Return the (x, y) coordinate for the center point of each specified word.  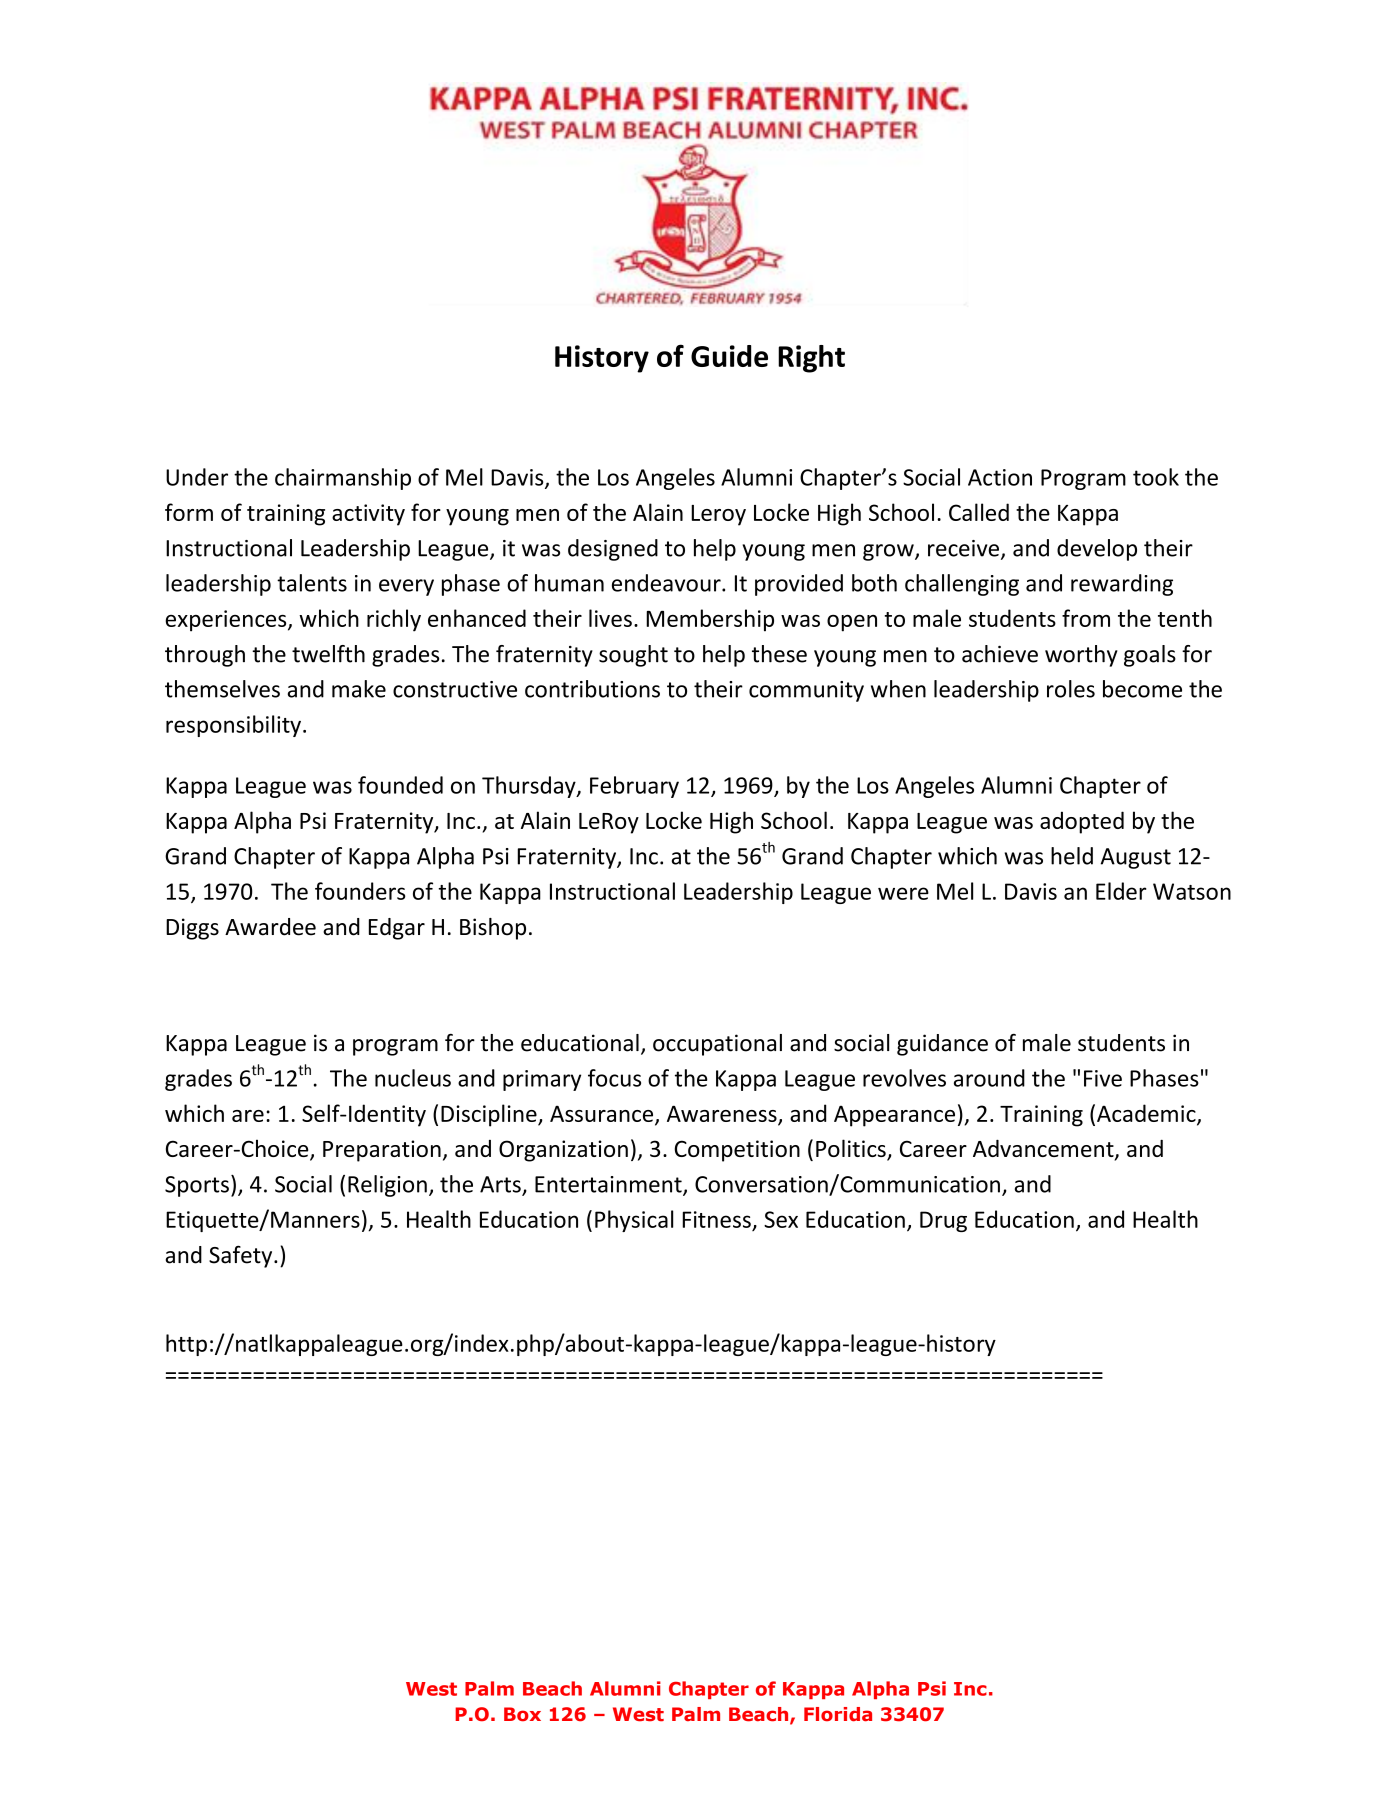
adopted (1082, 822)
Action (1000, 477)
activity (368, 515)
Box (522, 1714)
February (634, 787)
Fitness (716, 1219)
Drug (943, 1221)
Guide (729, 356)
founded (400, 785)
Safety (242, 1256)
